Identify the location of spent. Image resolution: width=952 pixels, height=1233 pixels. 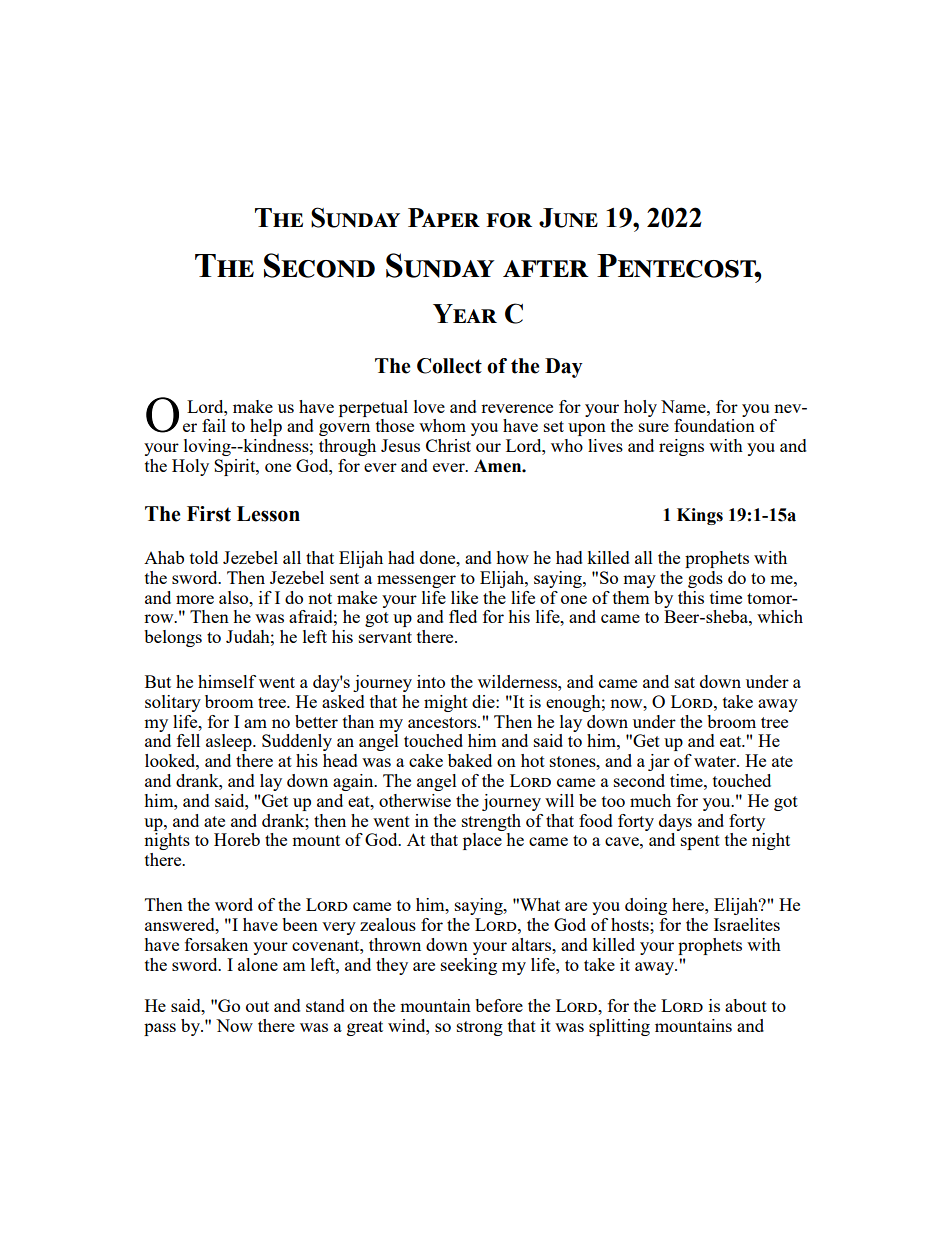
(700, 842).
